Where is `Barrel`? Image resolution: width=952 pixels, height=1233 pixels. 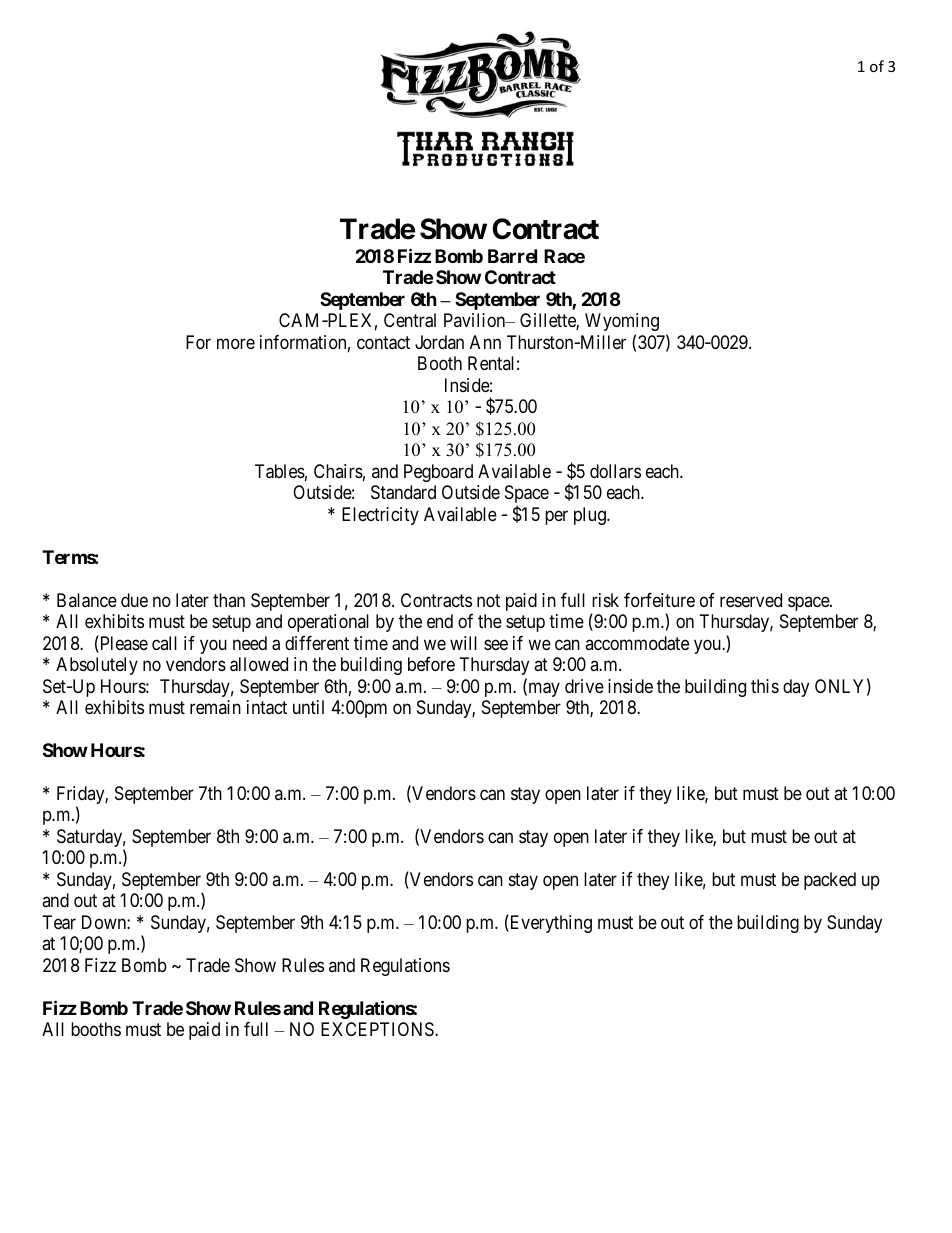
Barrel is located at coordinates (512, 256).
